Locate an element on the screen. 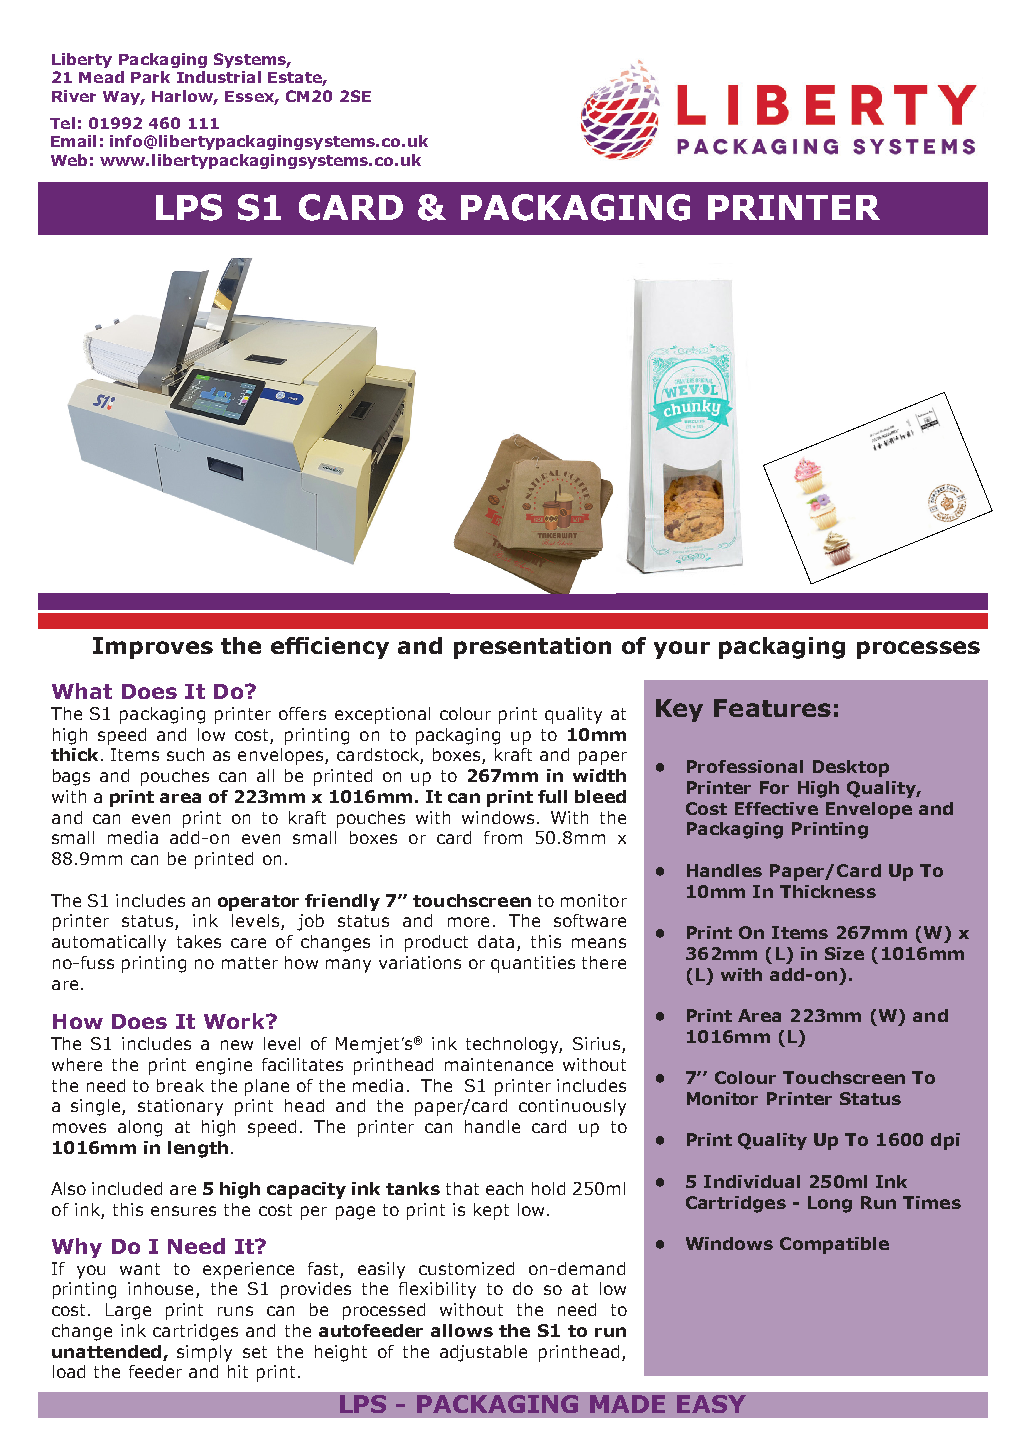  Desktop is located at coordinates (851, 768).
